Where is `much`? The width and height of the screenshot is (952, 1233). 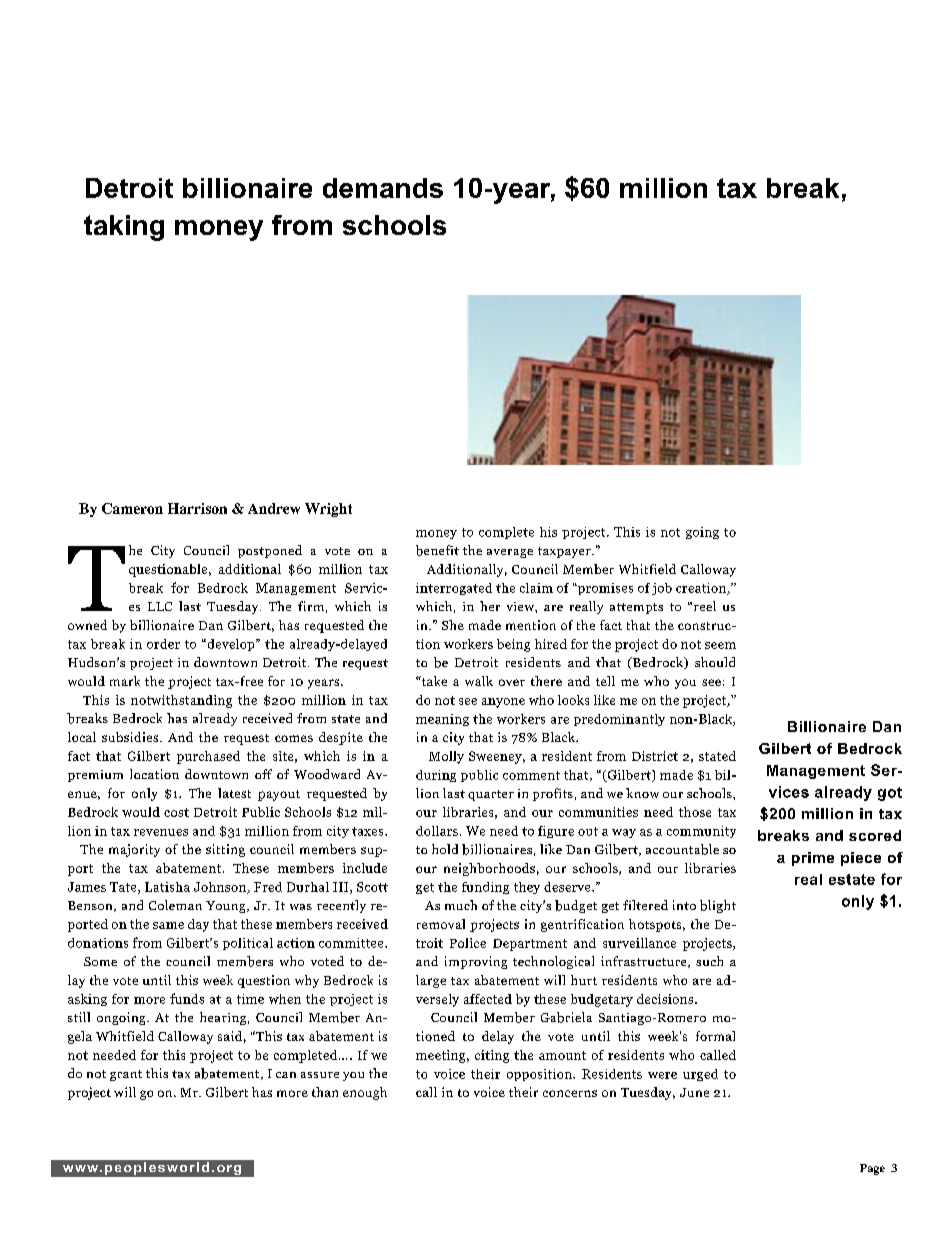
much is located at coordinates (461, 905).
